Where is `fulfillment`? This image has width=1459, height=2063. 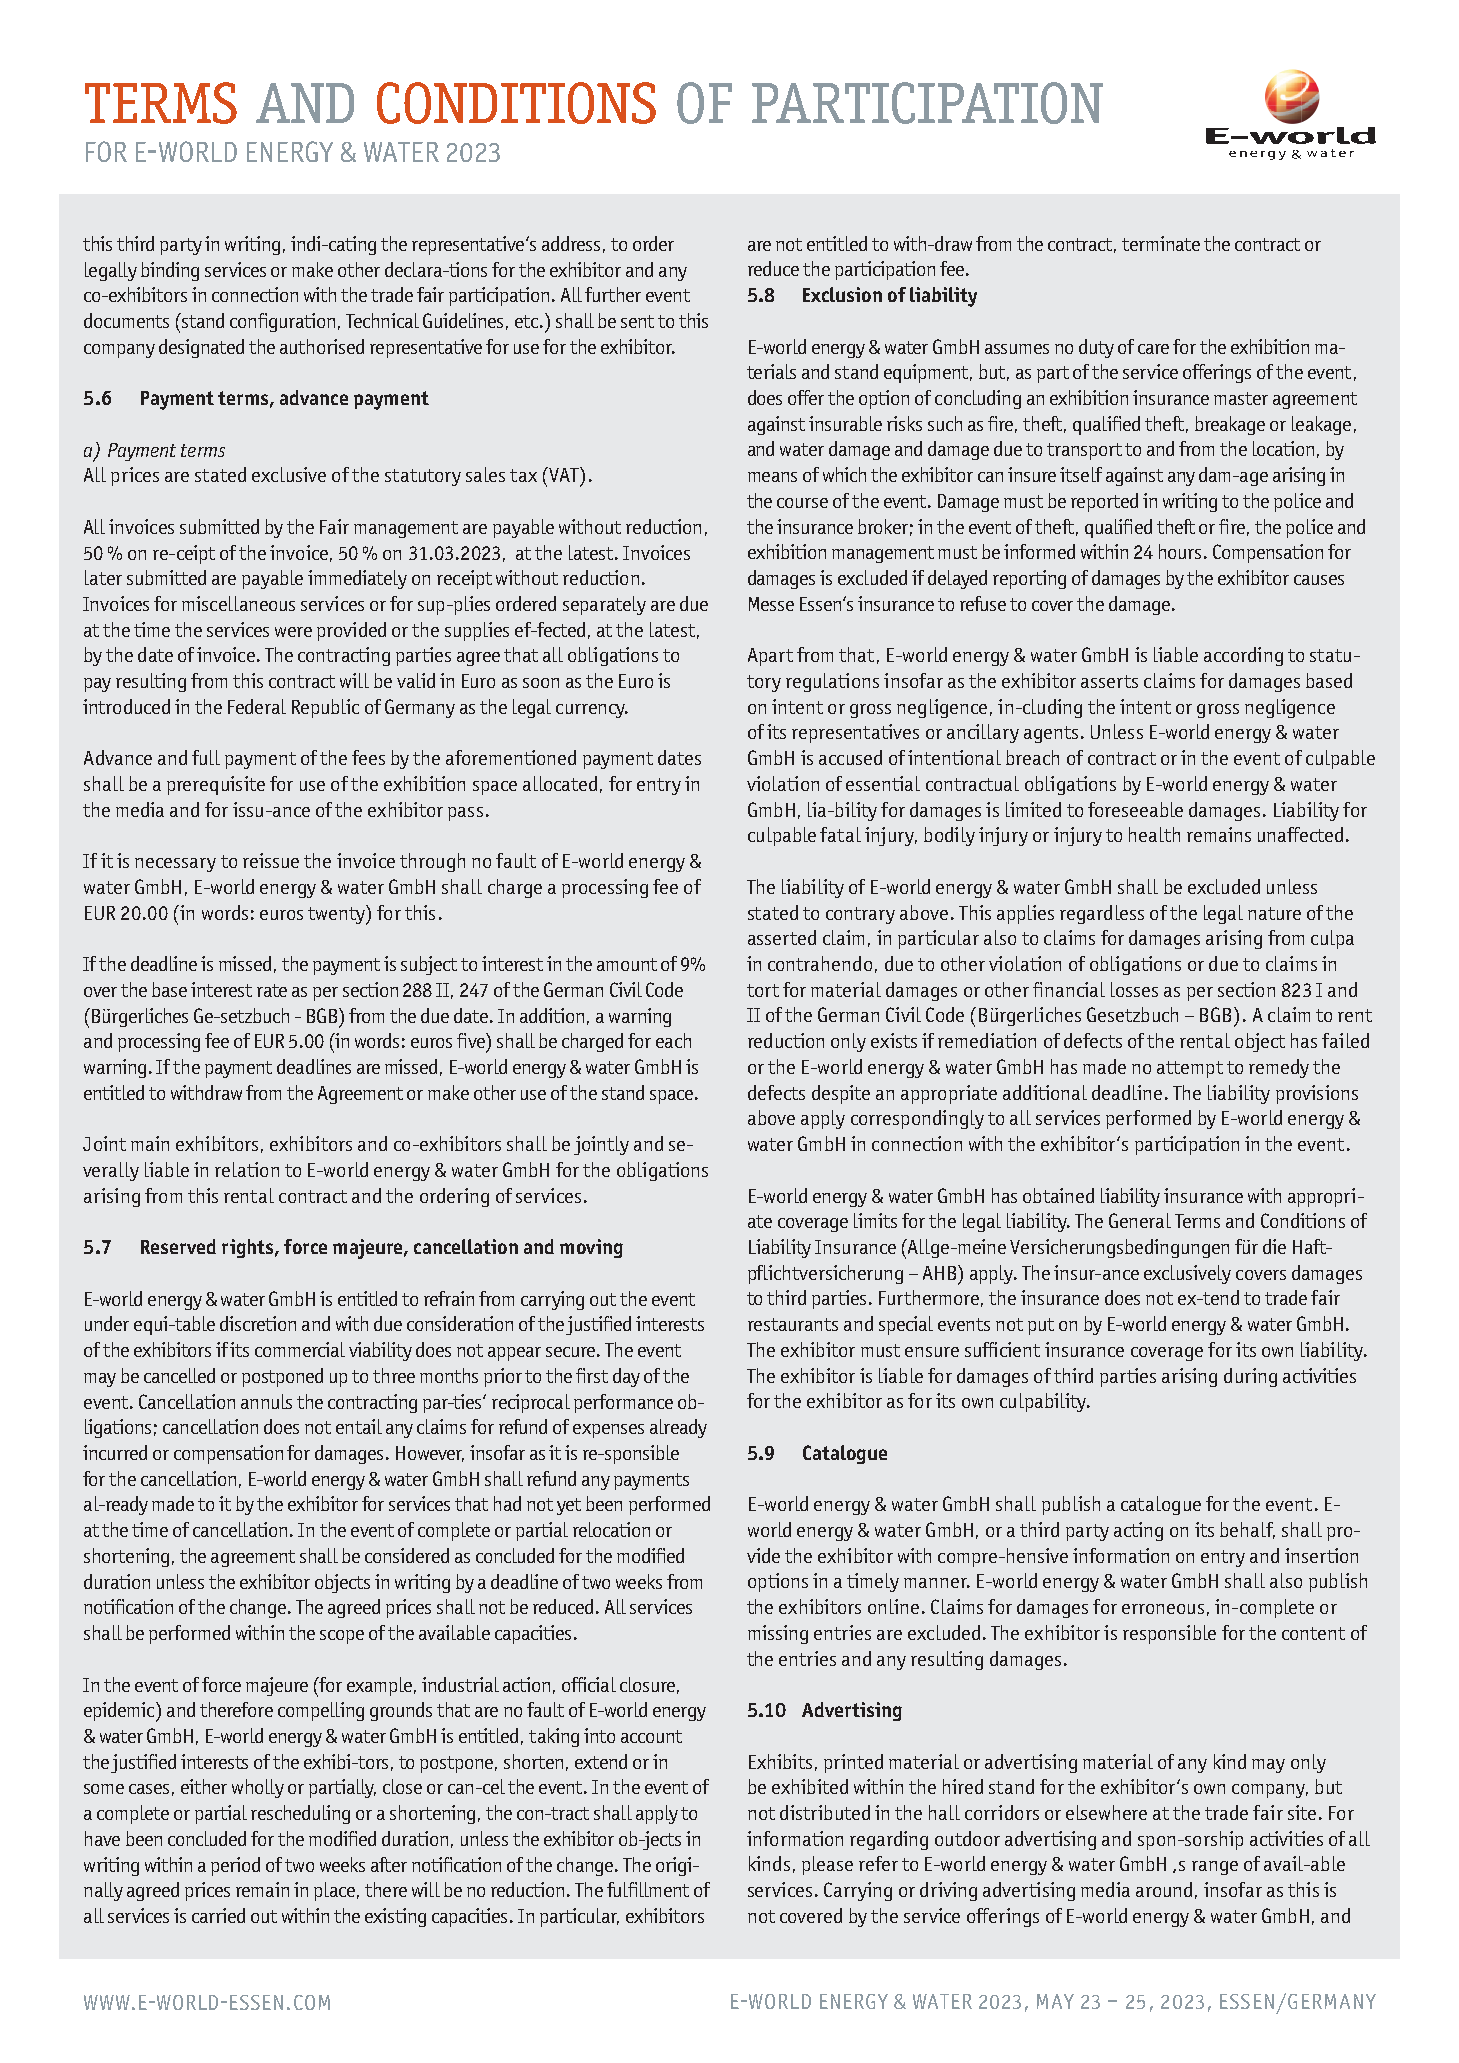
fulfillment is located at coordinates (648, 1889).
